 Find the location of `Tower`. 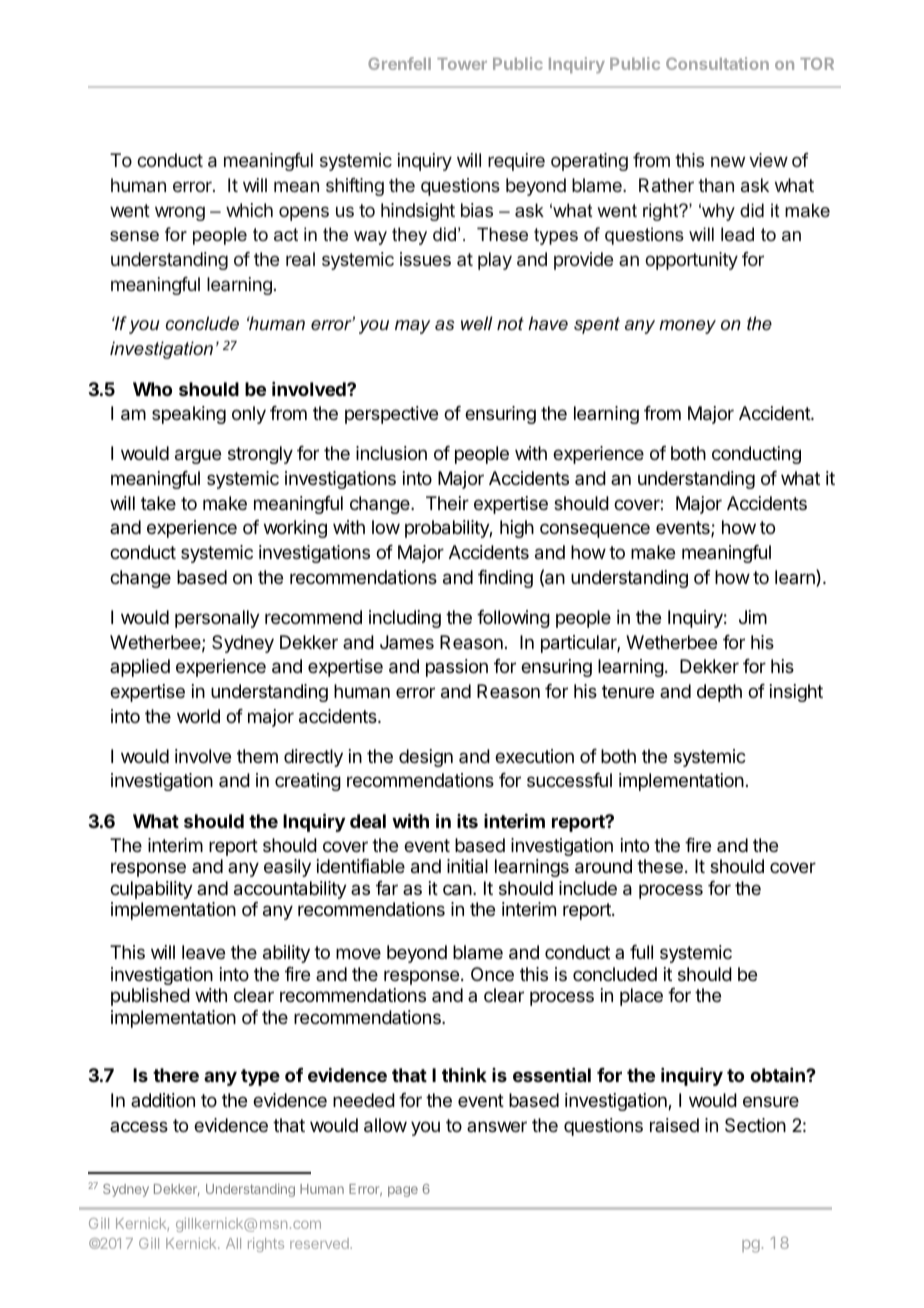

Tower is located at coordinates (462, 64).
